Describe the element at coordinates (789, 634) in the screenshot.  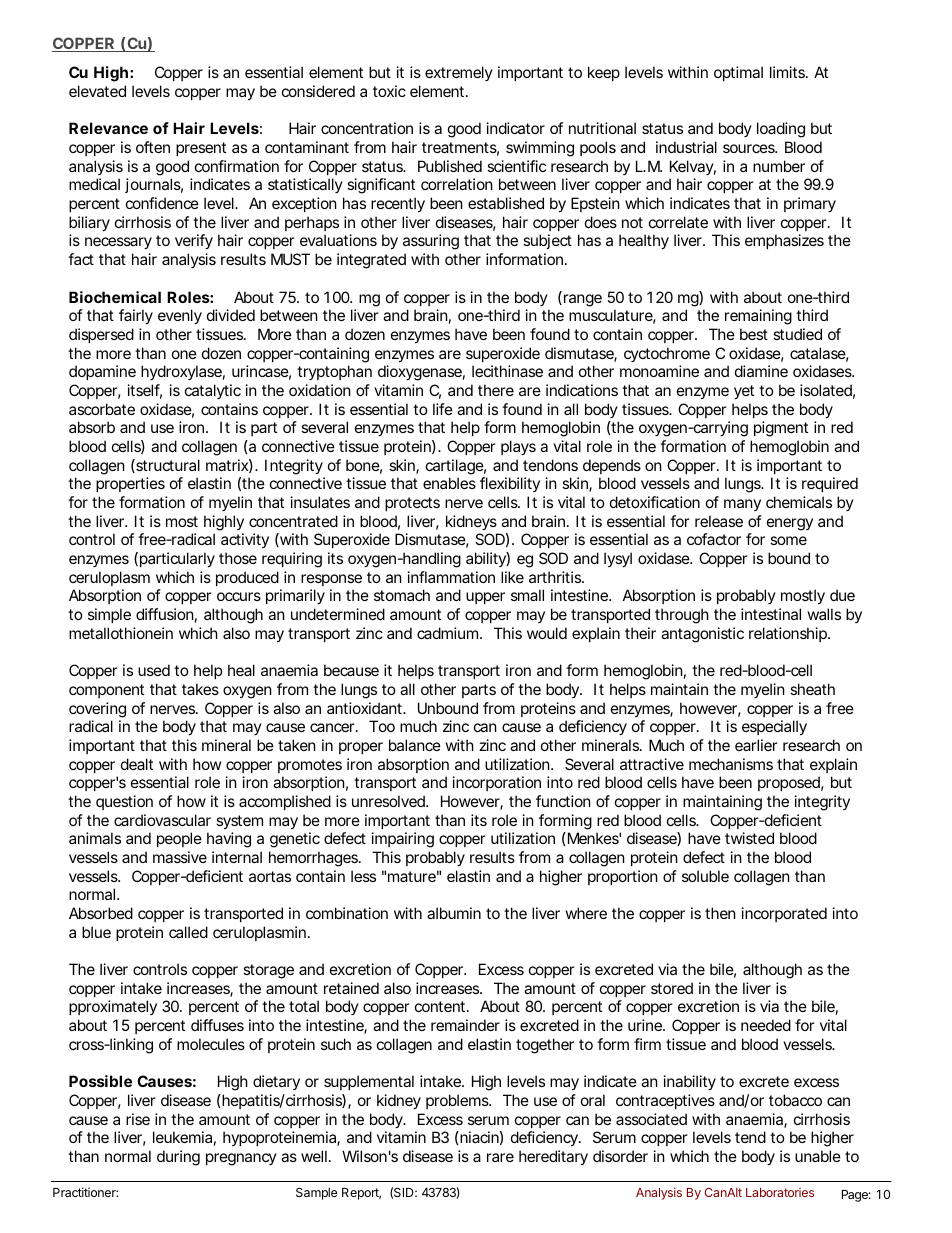
I see `relationship` at that location.
